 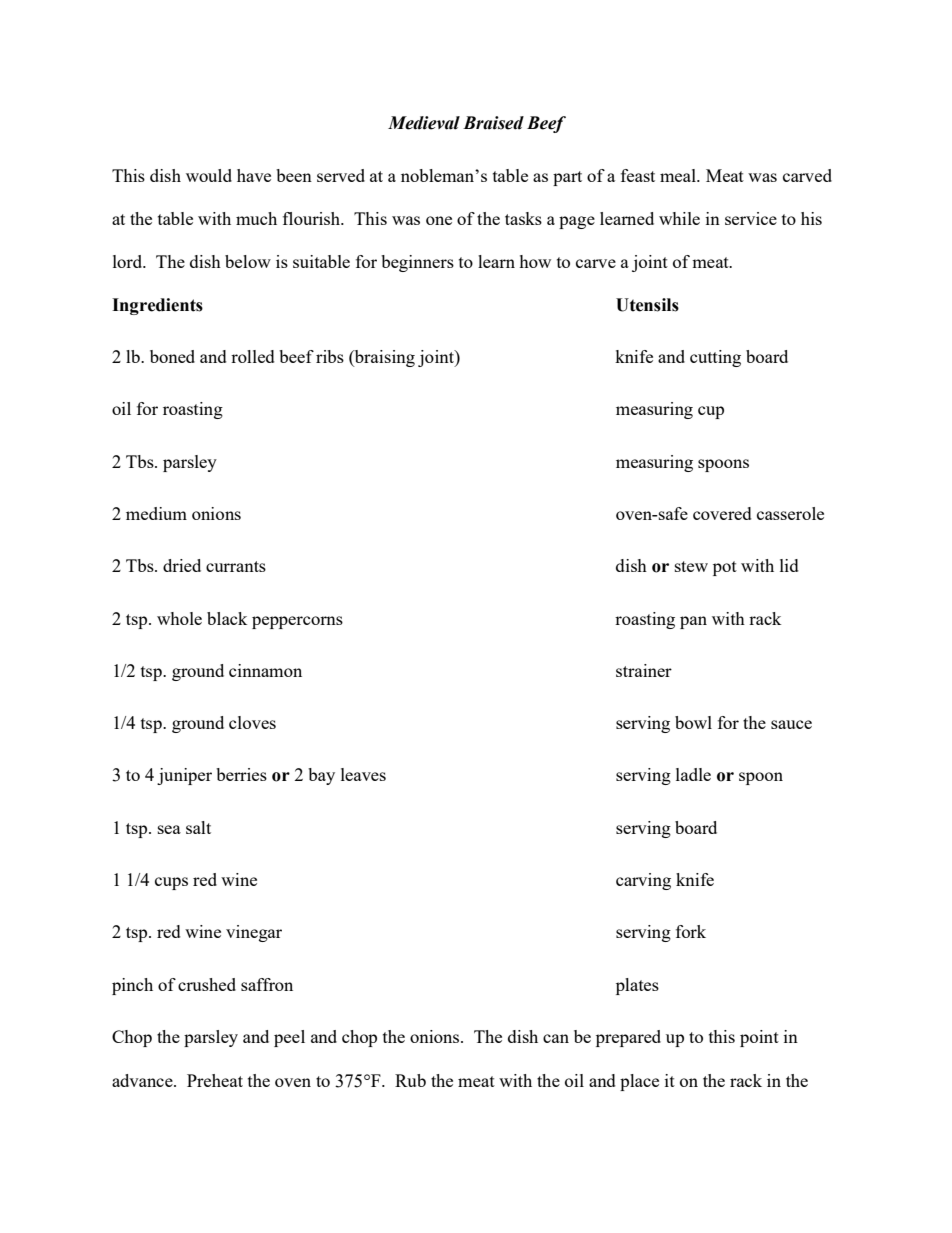 I want to click on braising, so click(x=384, y=358).
